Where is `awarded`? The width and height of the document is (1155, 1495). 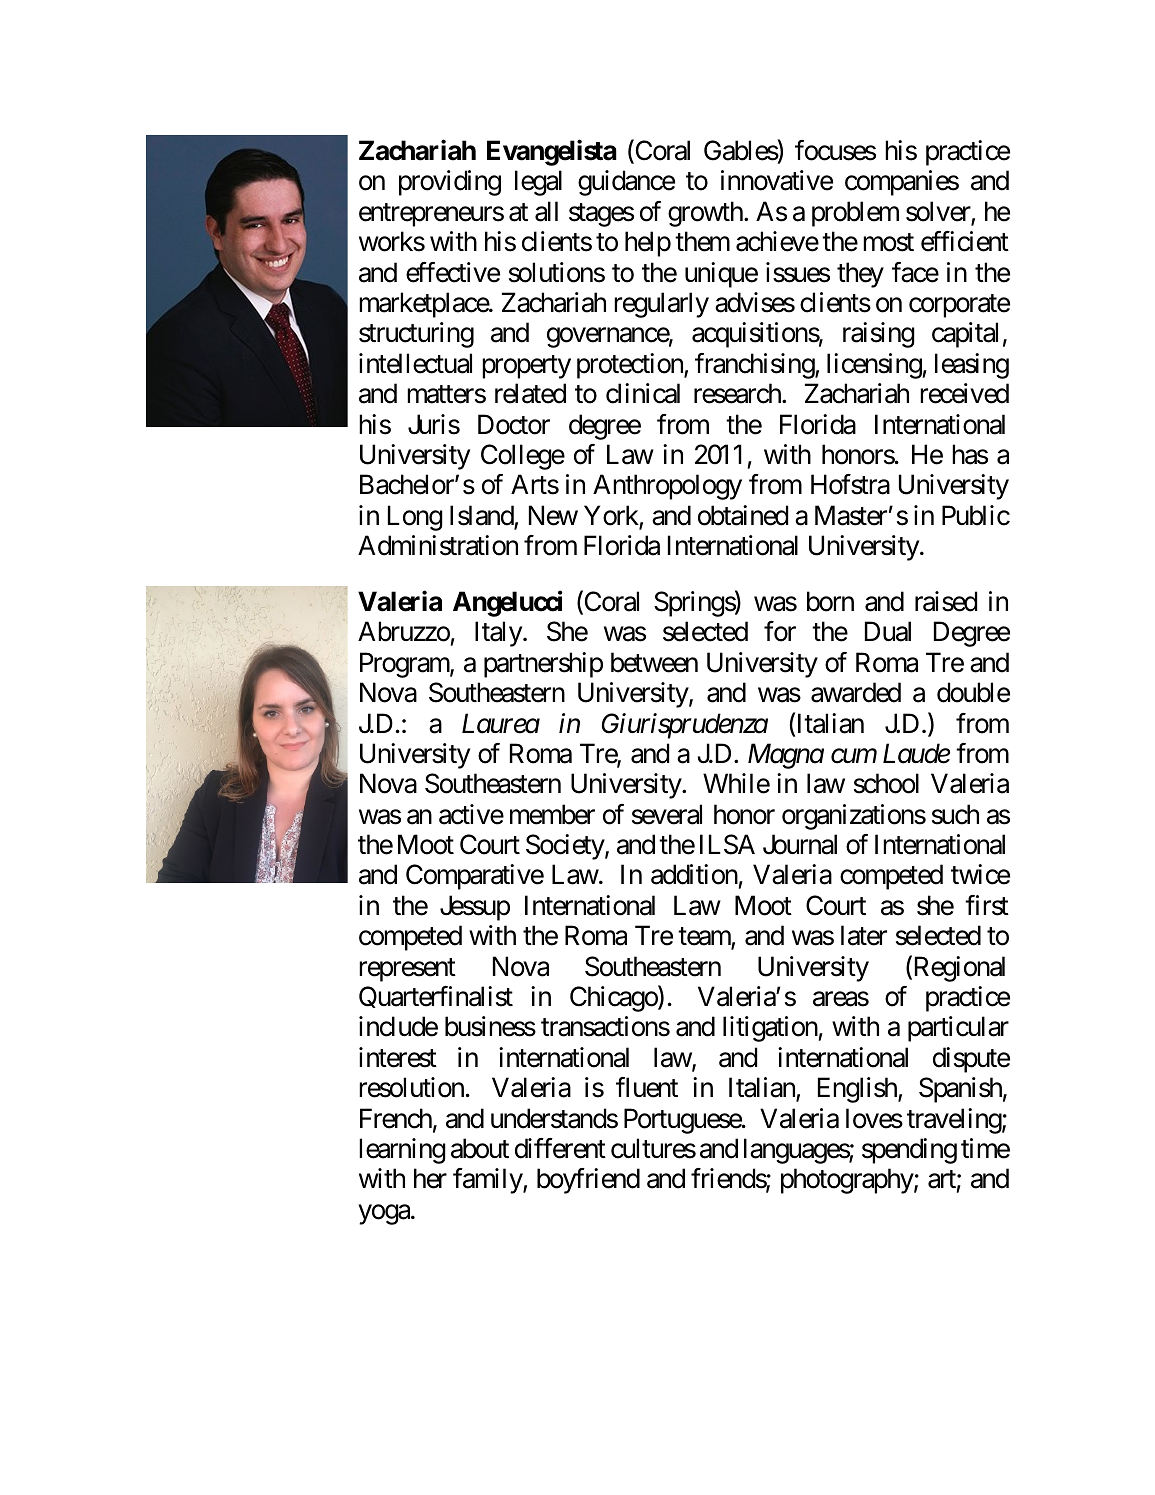 awarded is located at coordinates (856, 692).
